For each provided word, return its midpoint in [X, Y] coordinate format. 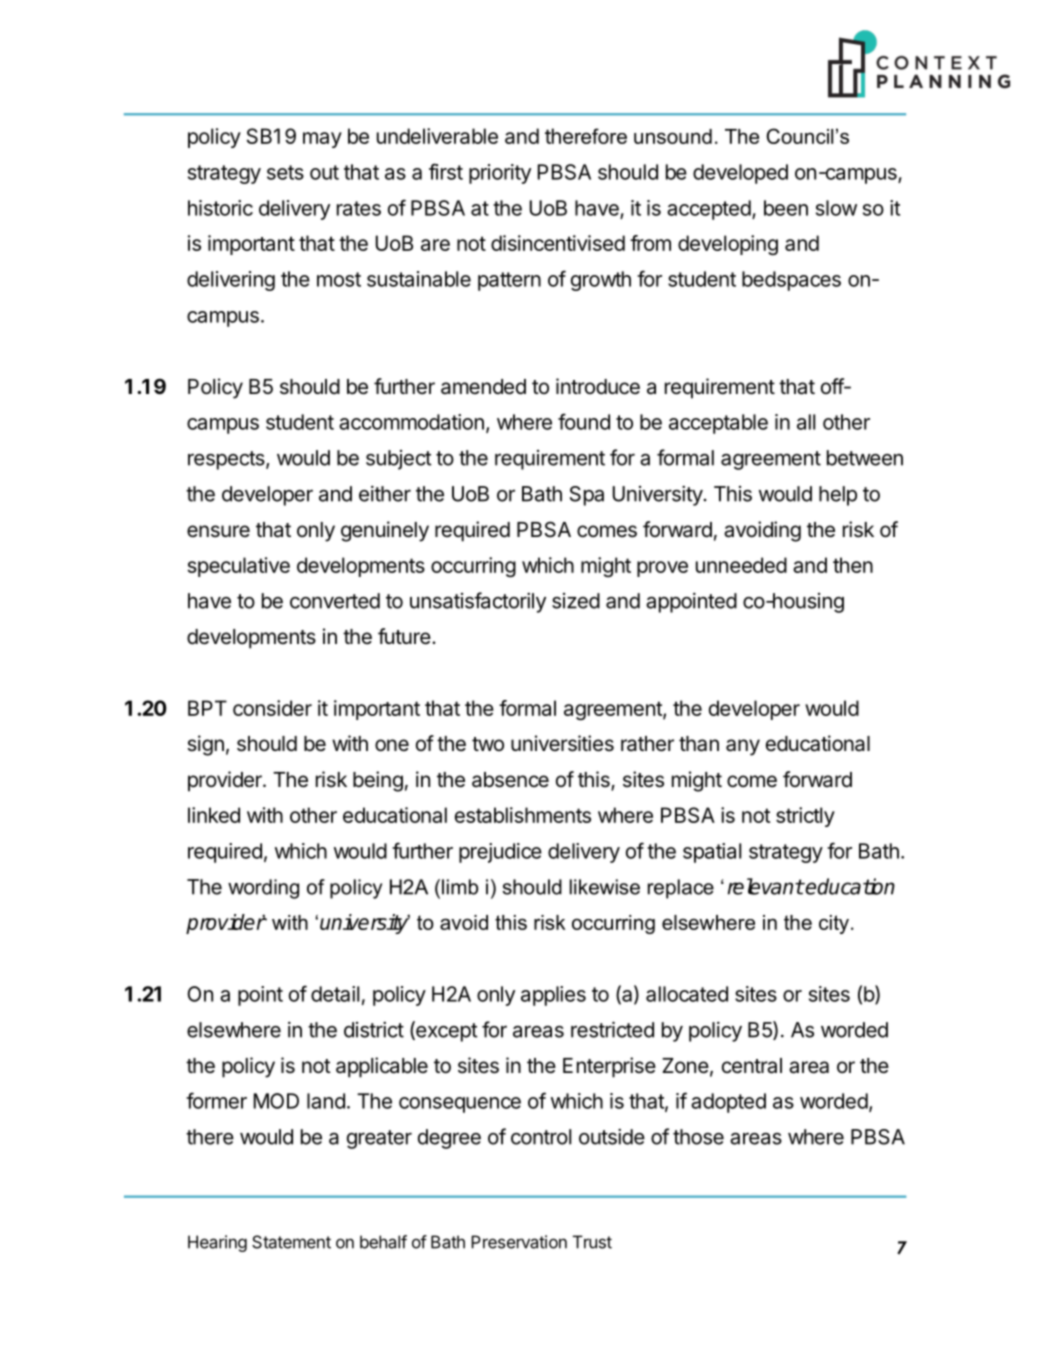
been [786, 208]
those [698, 1137]
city [834, 924]
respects [227, 460]
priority [500, 174]
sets [285, 172]
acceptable [718, 424]
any [743, 747]
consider [272, 708]
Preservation [519, 1242]
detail [335, 994]
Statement [291, 1242]
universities [562, 743]
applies [553, 996]
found [584, 421]
